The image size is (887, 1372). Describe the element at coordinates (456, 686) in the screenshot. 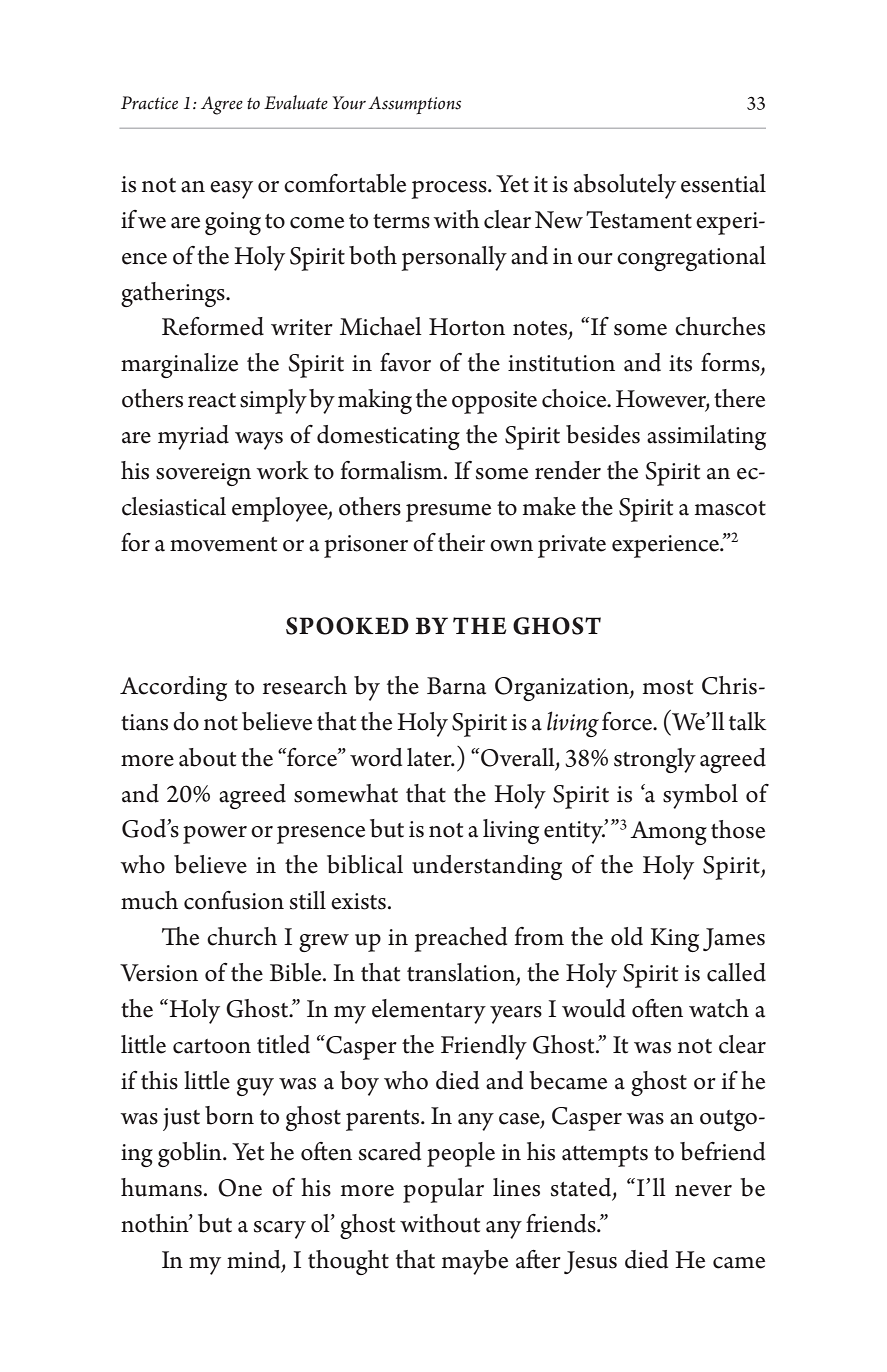

I see `Barna` at that location.
